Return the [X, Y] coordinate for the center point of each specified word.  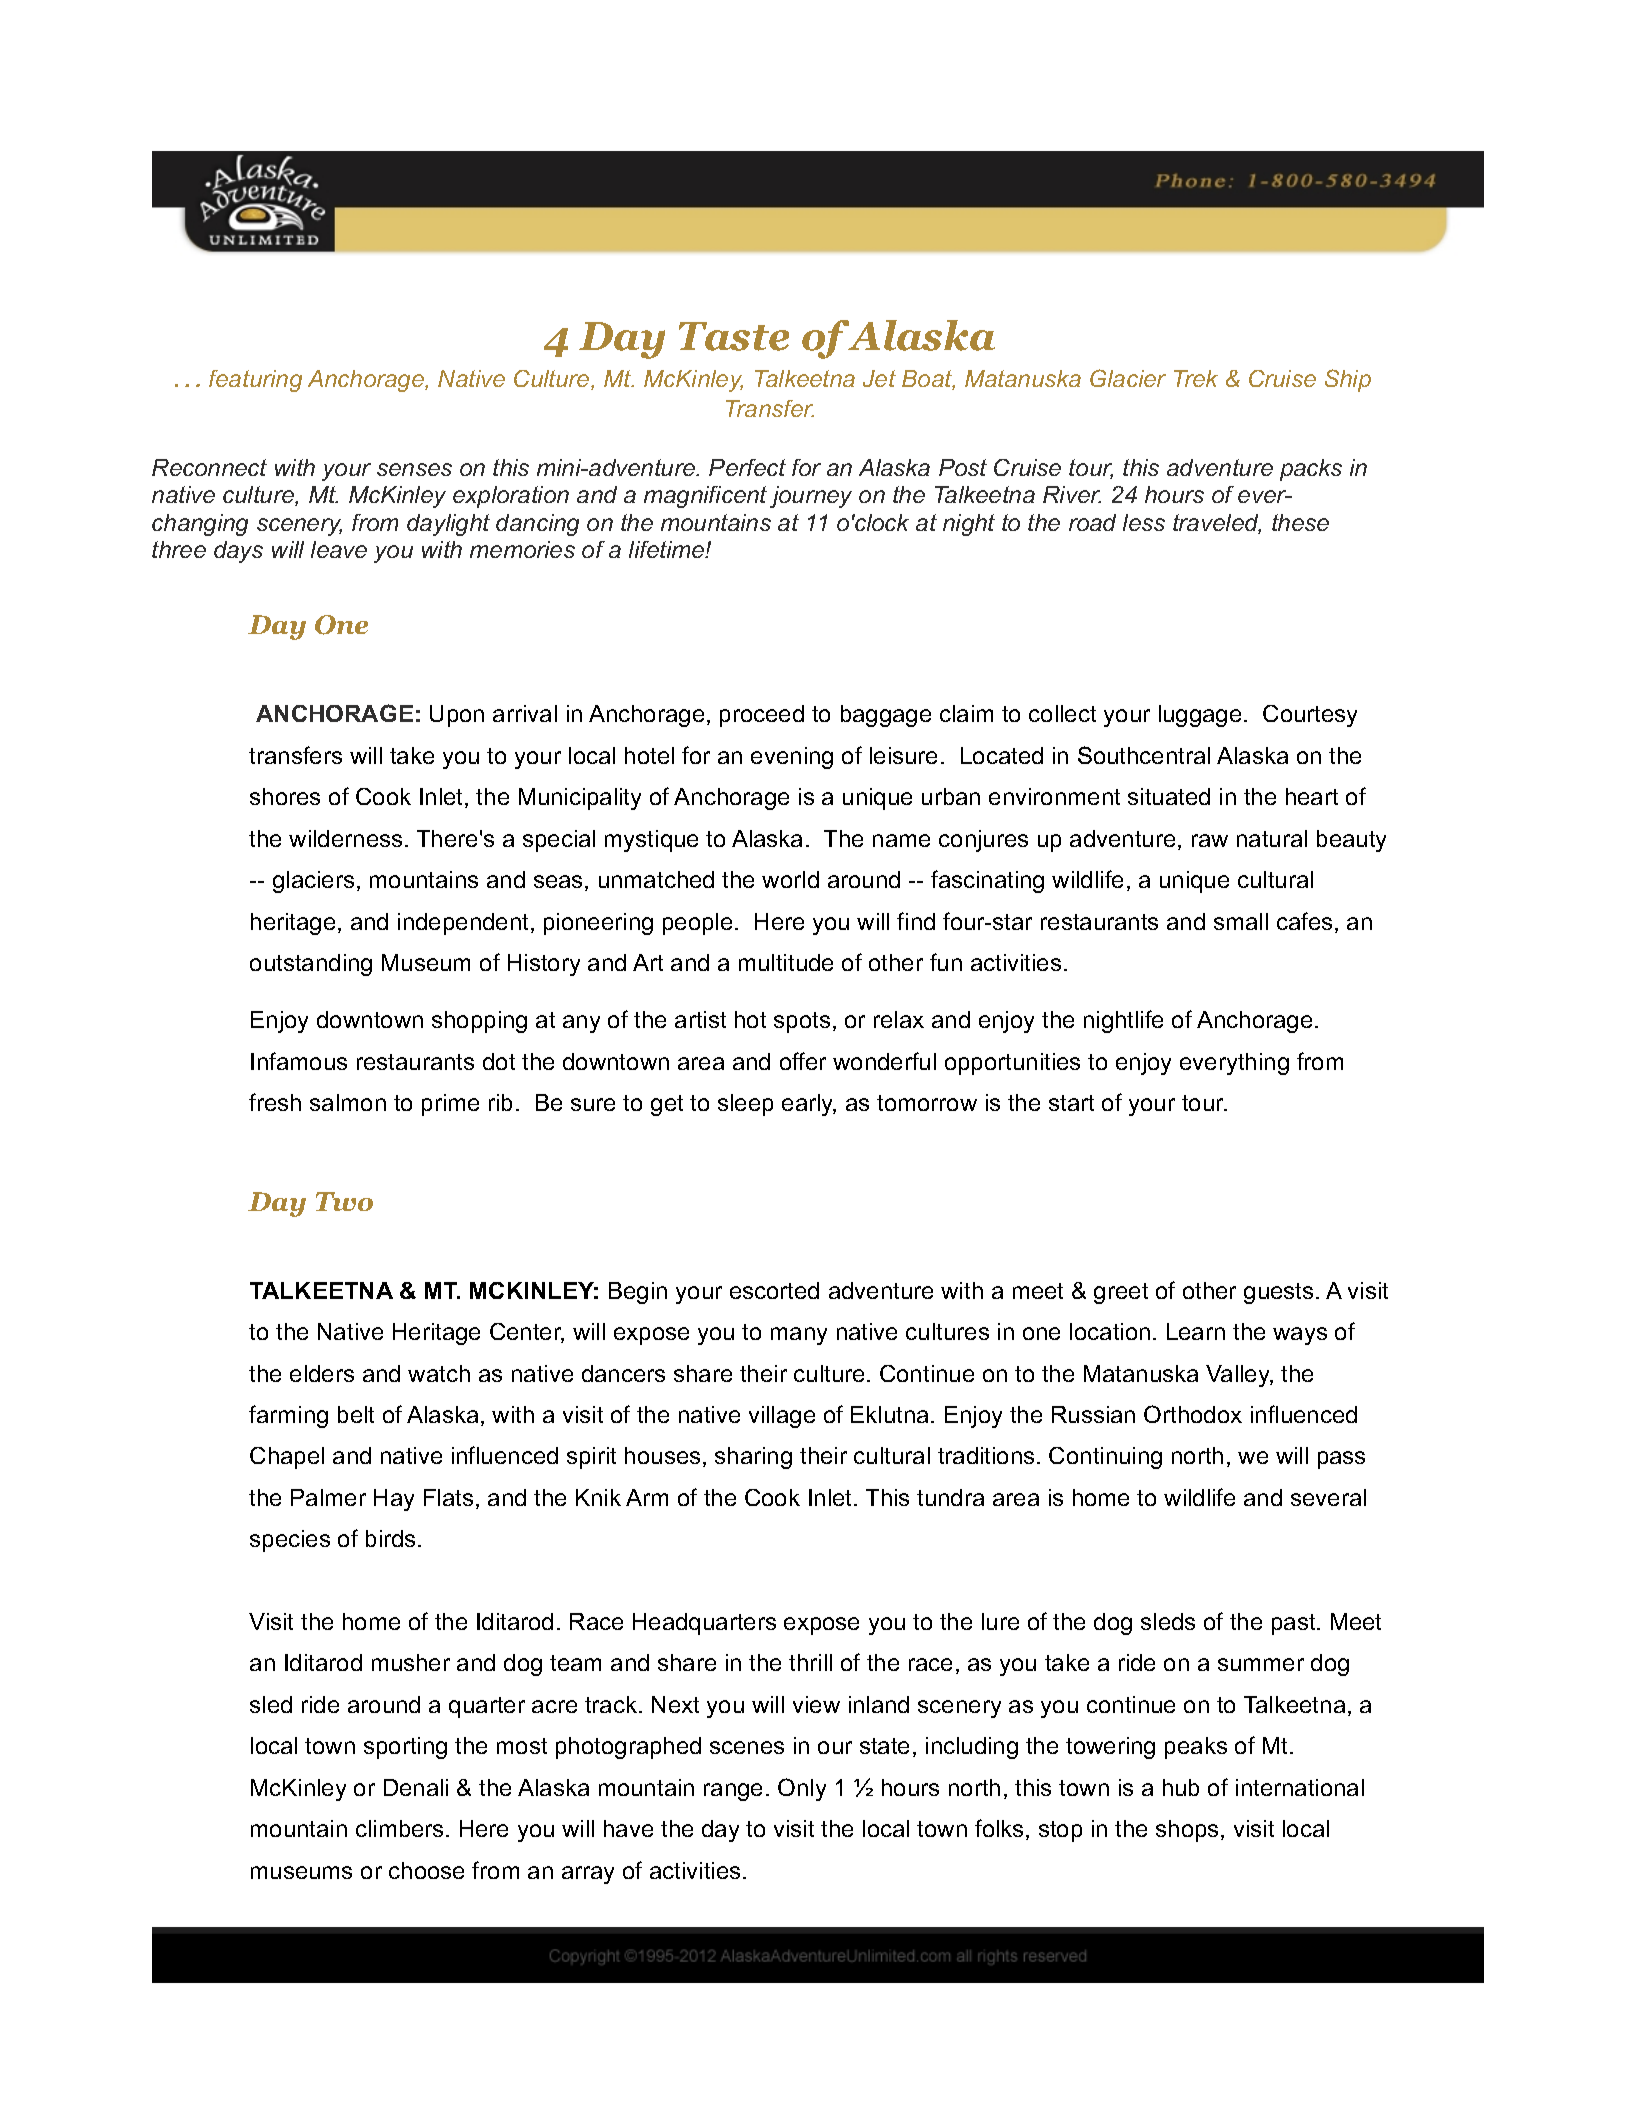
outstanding [311, 965]
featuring [255, 381]
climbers [399, 1828]
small [1241, 921]
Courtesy [1310, 716]
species [290, 1541]
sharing [753, 1458]
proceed [762, 716]
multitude [786, 962]
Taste [734, 336]
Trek [1196, 378]
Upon [457, 716]
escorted [774, 1290]
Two [344, 1201]
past [1295, 1624]
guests [1278, 1293]
